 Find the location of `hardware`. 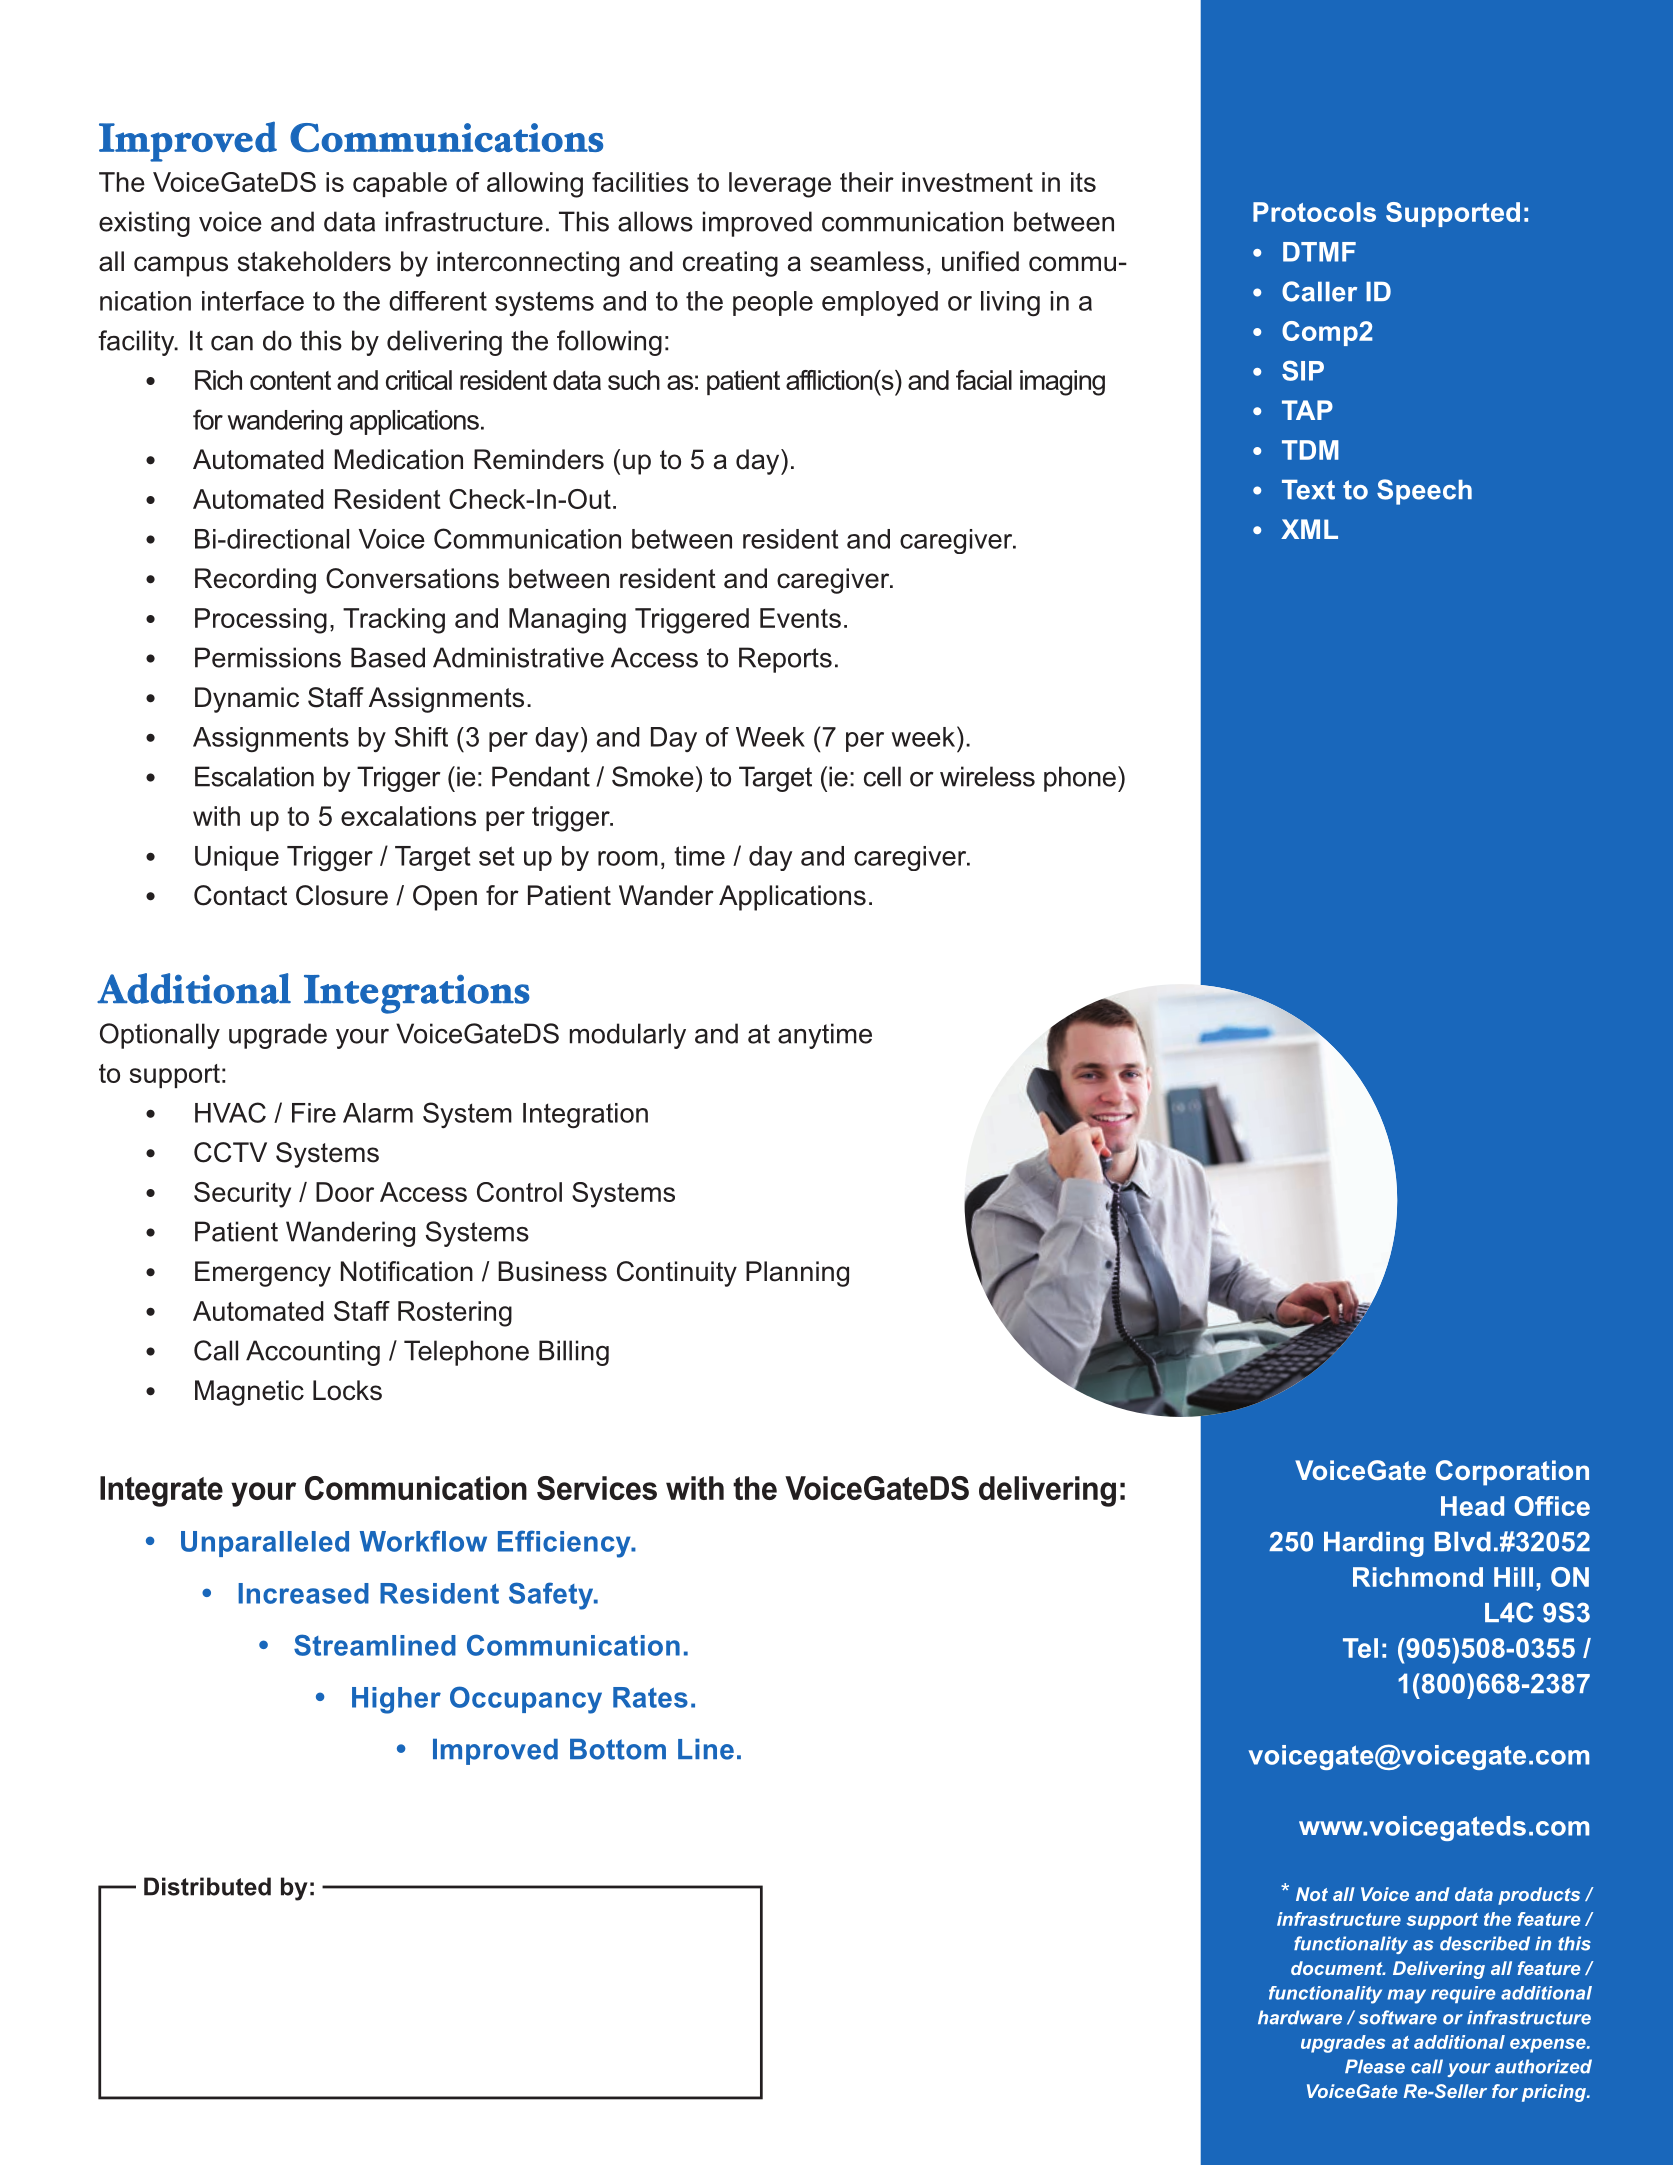

hardware is located at coordinates (1300, 2017).
